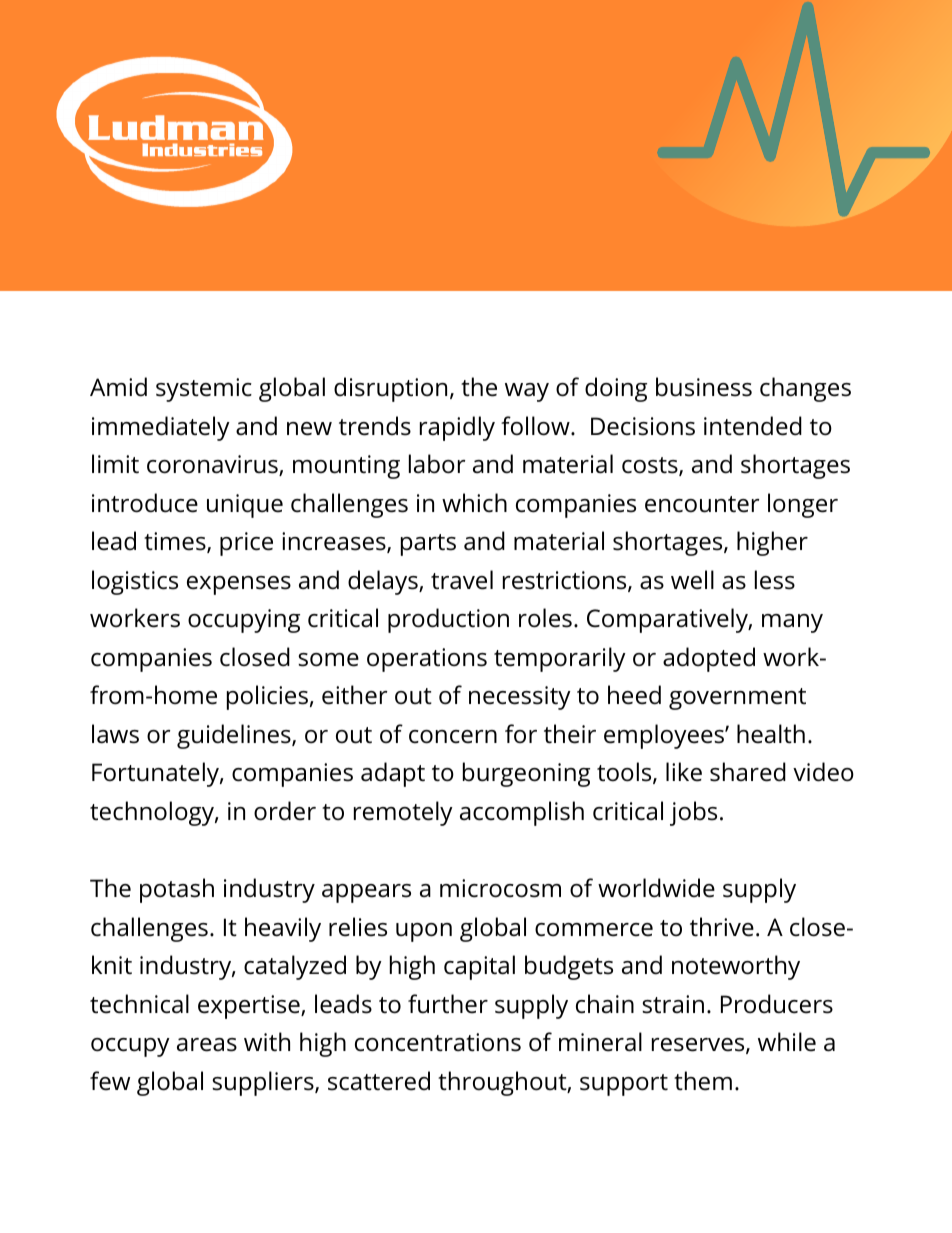 Image resolution: width=952 pixels, height=1233 pixels. I want to click on intended, so click(753, 426).
